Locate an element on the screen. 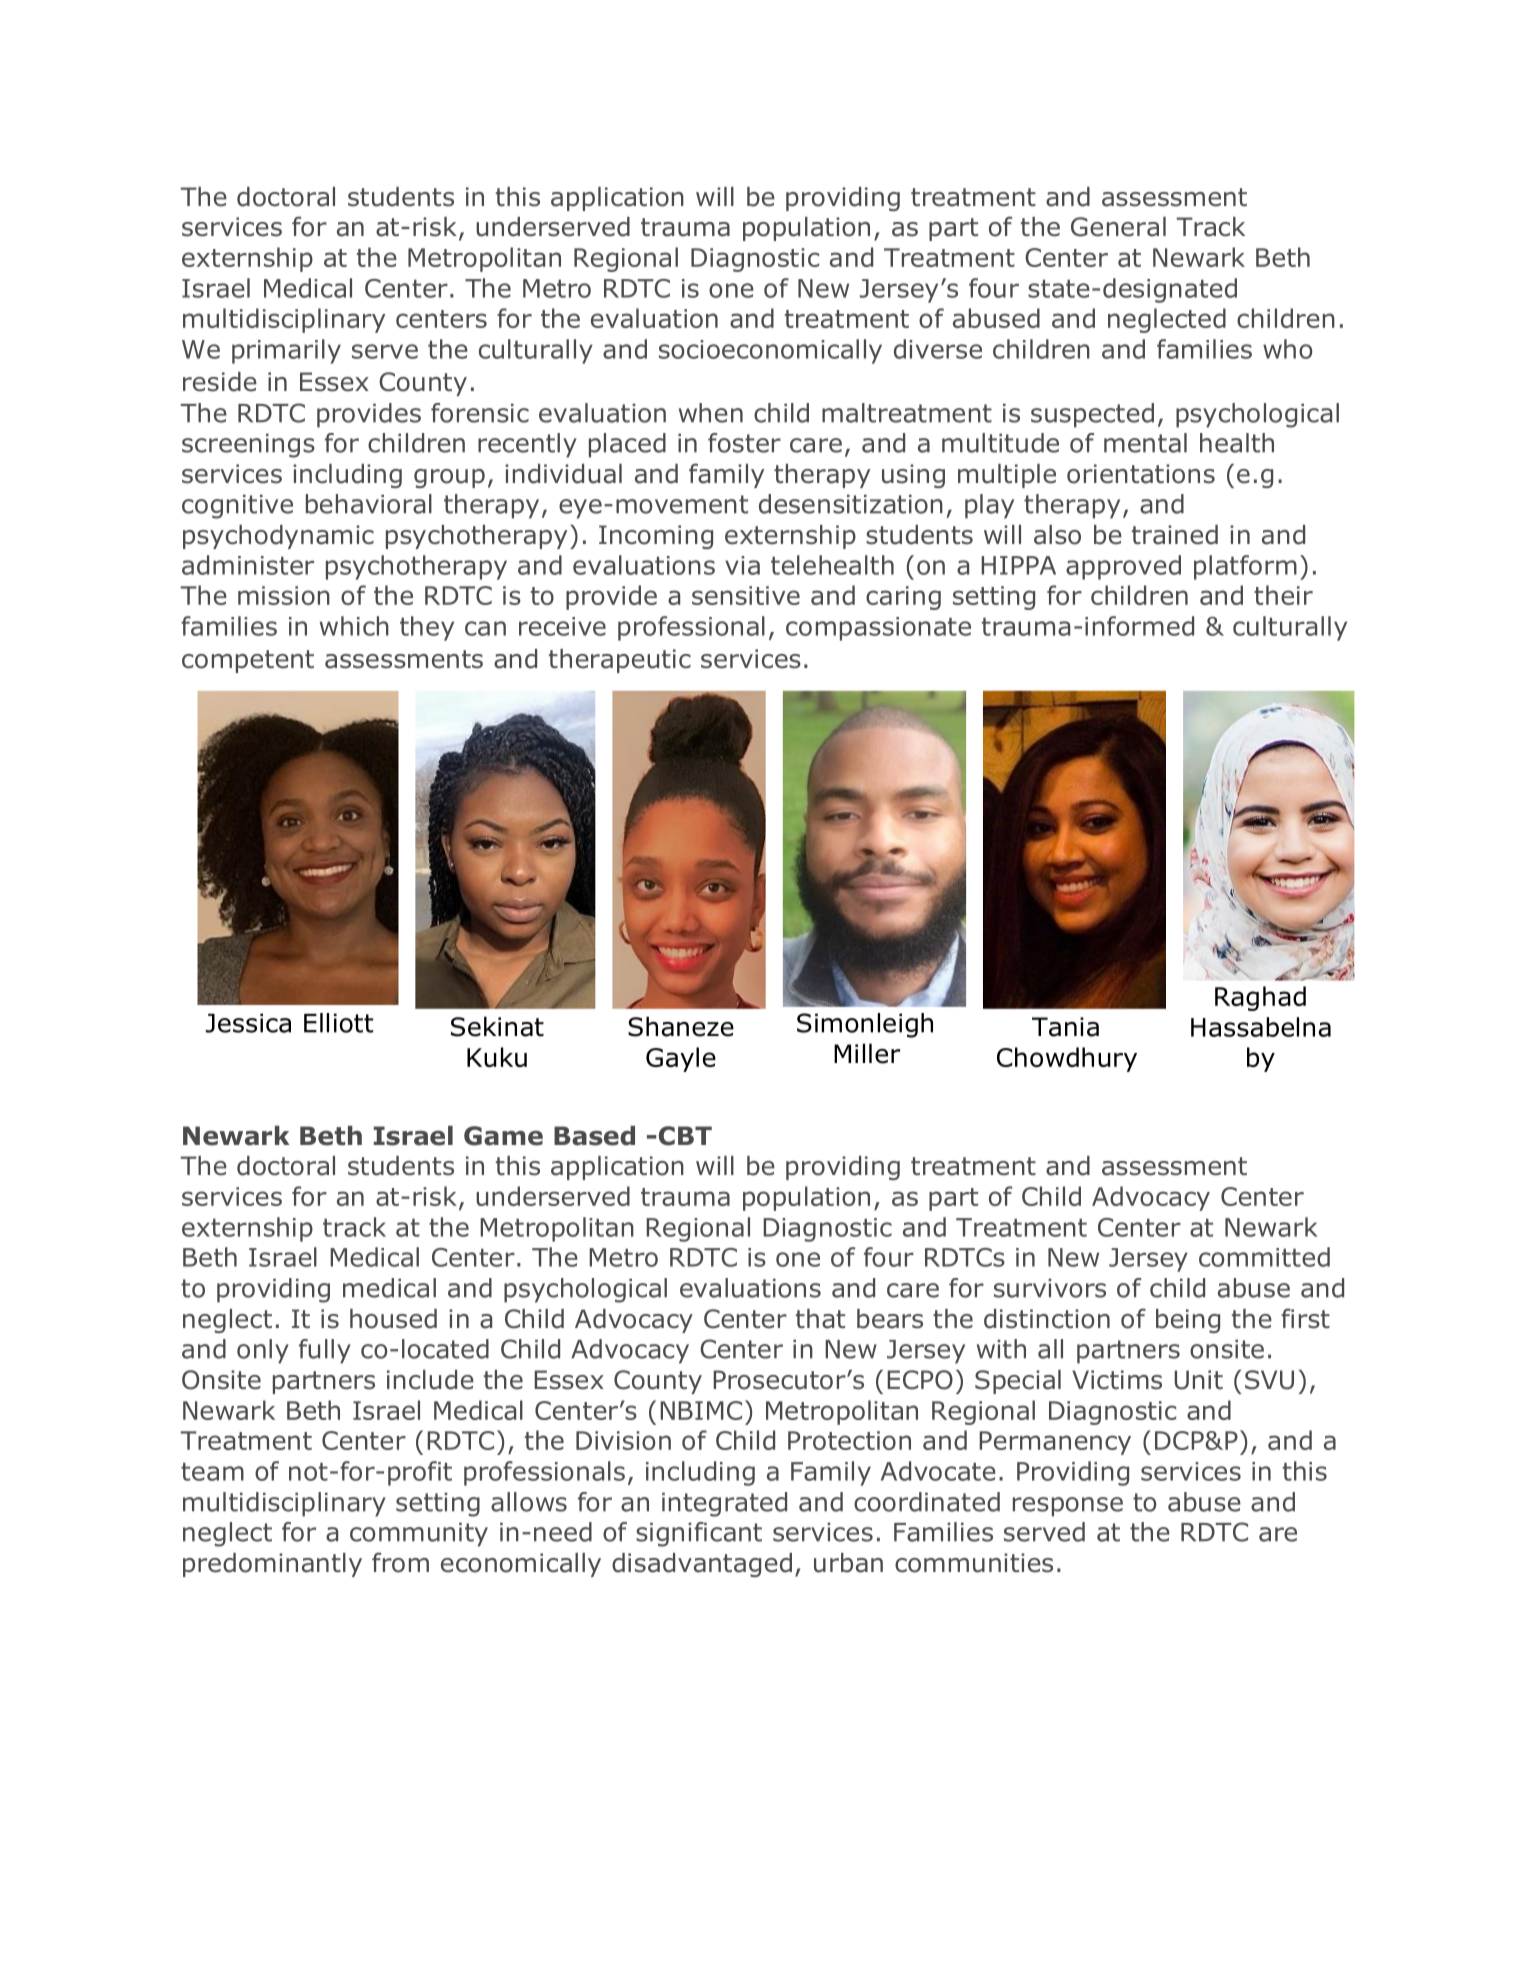  therapeutic is located at coordinates (620, 661).
